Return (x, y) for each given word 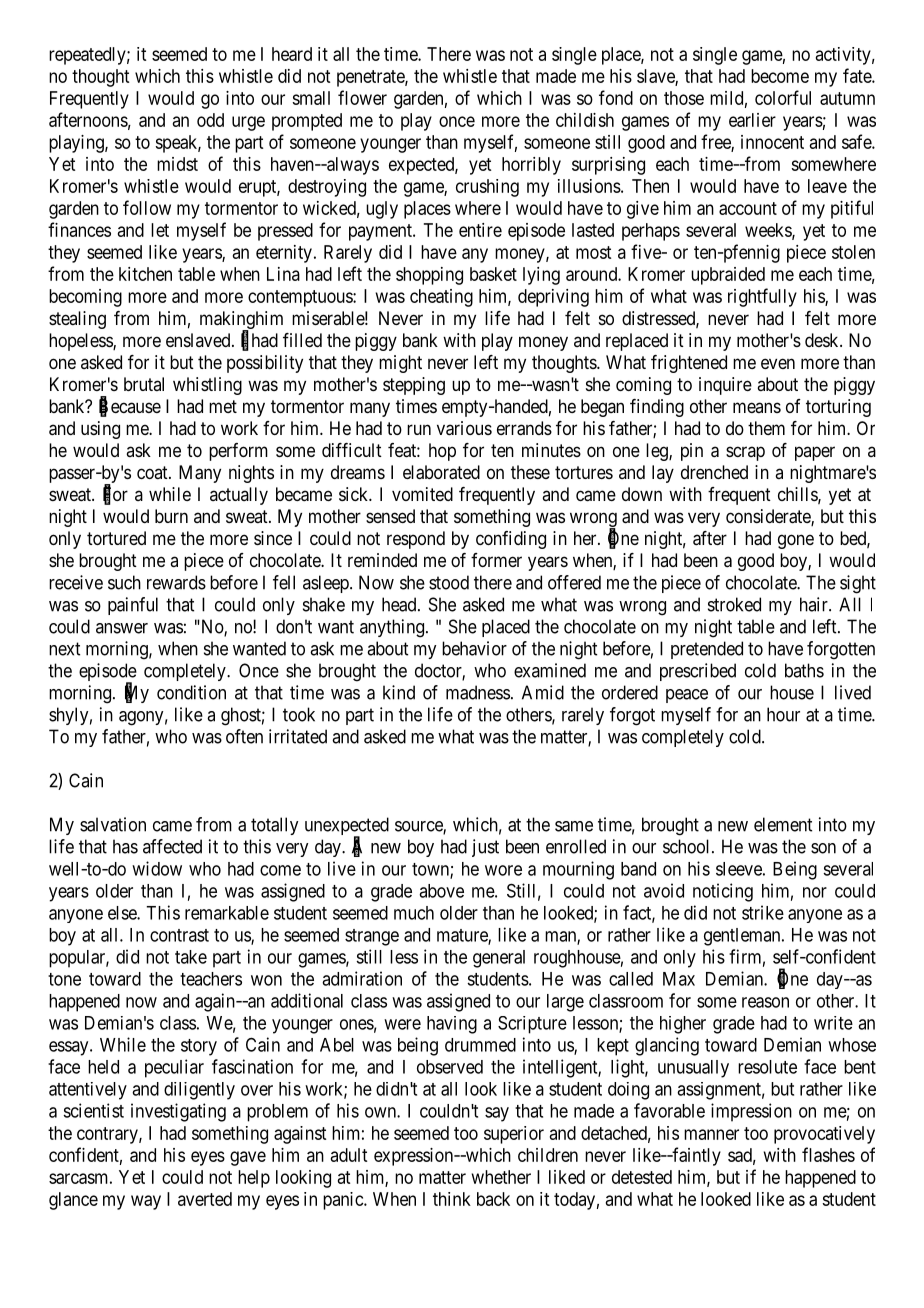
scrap (745, 453)
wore (503, 870)
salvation (113, 824)
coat (153, 472)
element (783, 824)
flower (362, 97)
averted (205, 1199)
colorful (783, 97)
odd (210, 120)
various (464, 428)
